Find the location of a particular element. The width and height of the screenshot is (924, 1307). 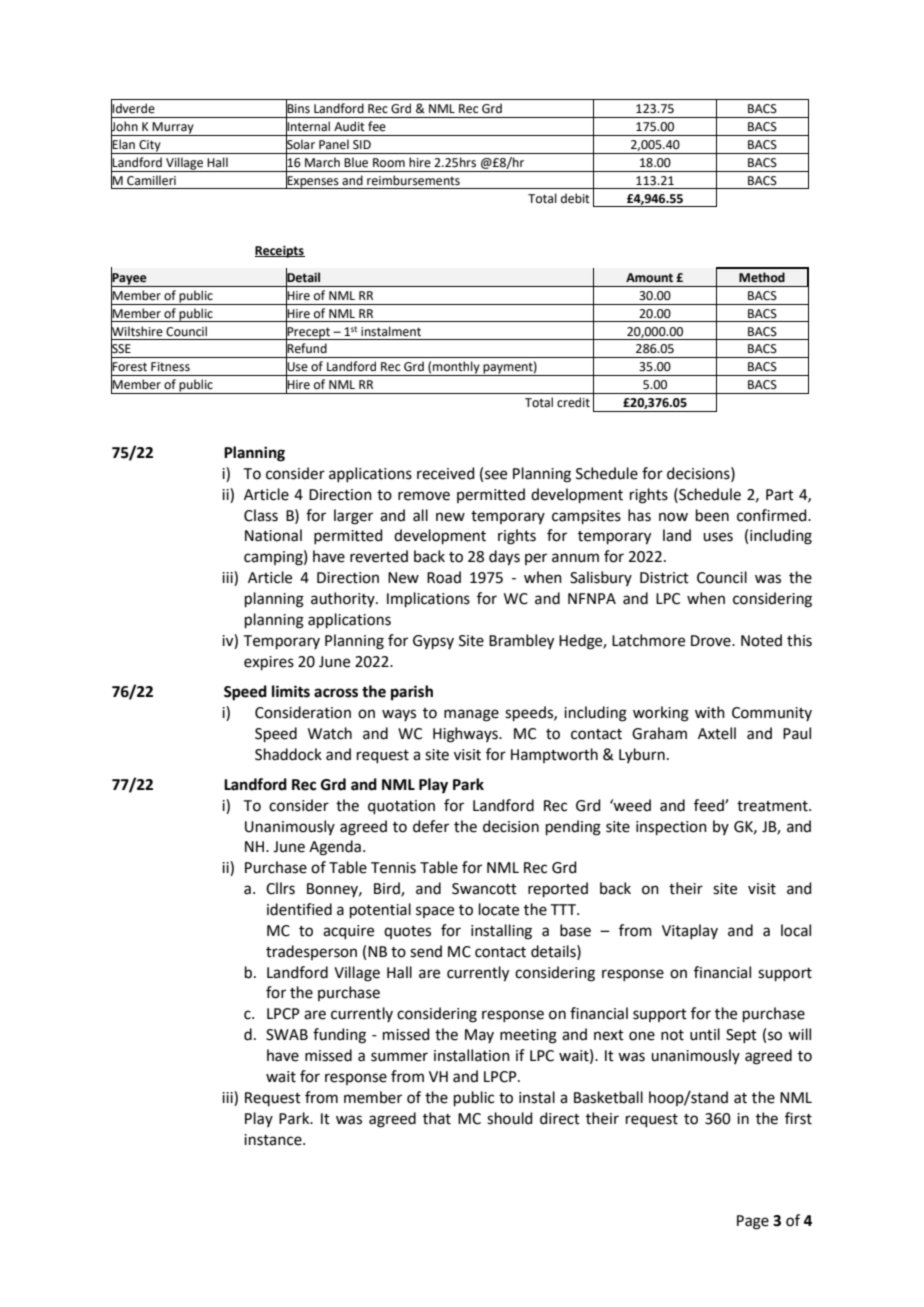

Drove is located at coordinates (712, 641).
